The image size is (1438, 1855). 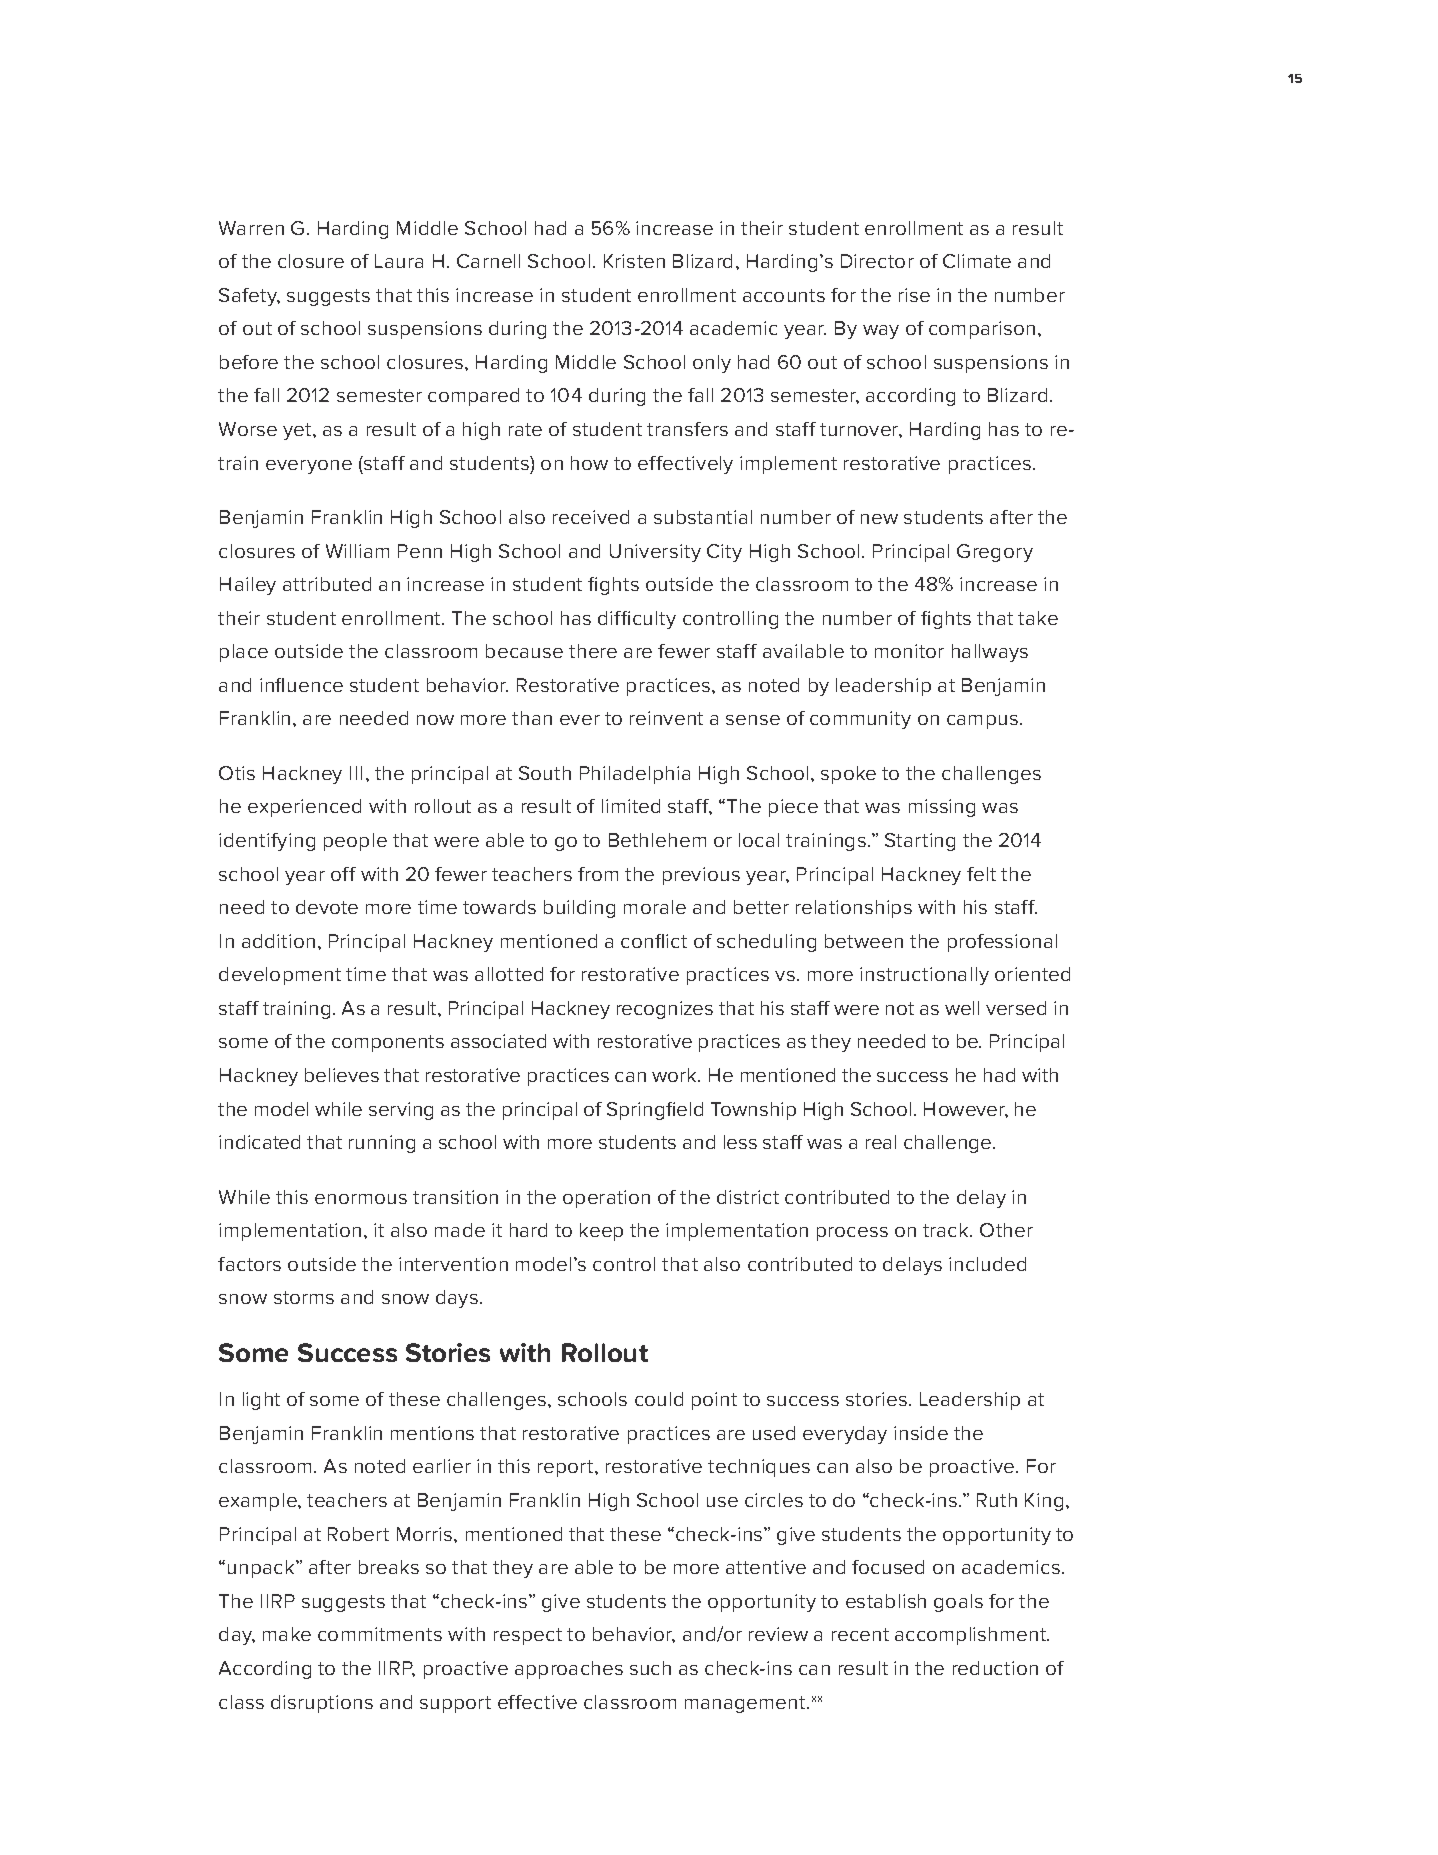 I want to click on disruptions, so click(x=322, y=1704).
